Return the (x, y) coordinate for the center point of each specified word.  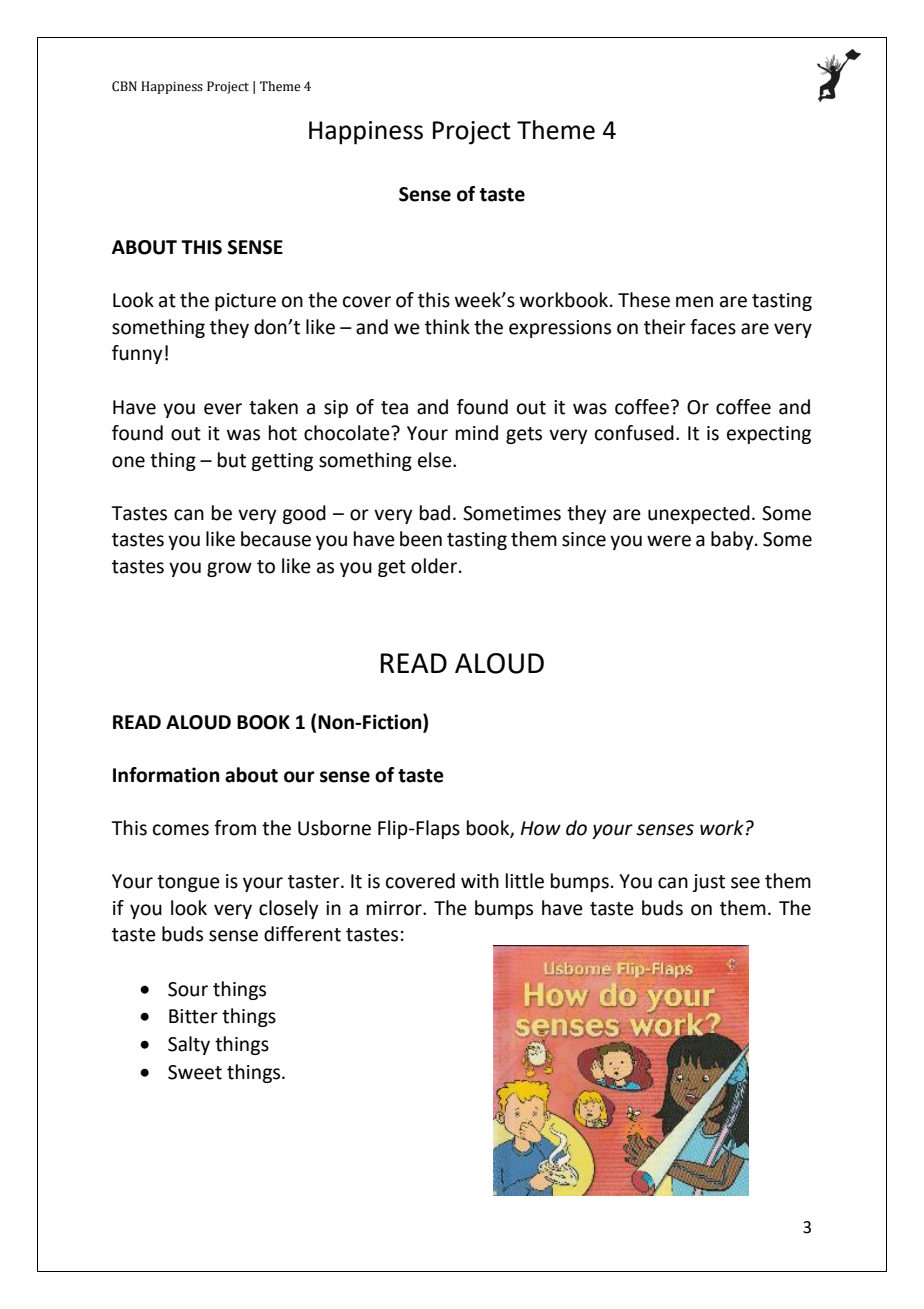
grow (229, 569)
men (694, 302)
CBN (124, 86)
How (541, 828)
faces (713, 327)
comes (181, 830)
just (708, 883)
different (302, 934)
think (447, 327)
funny (137, 354)
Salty (189, 1045)
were (669, 541)
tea (394, 408)
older (434, 566)
